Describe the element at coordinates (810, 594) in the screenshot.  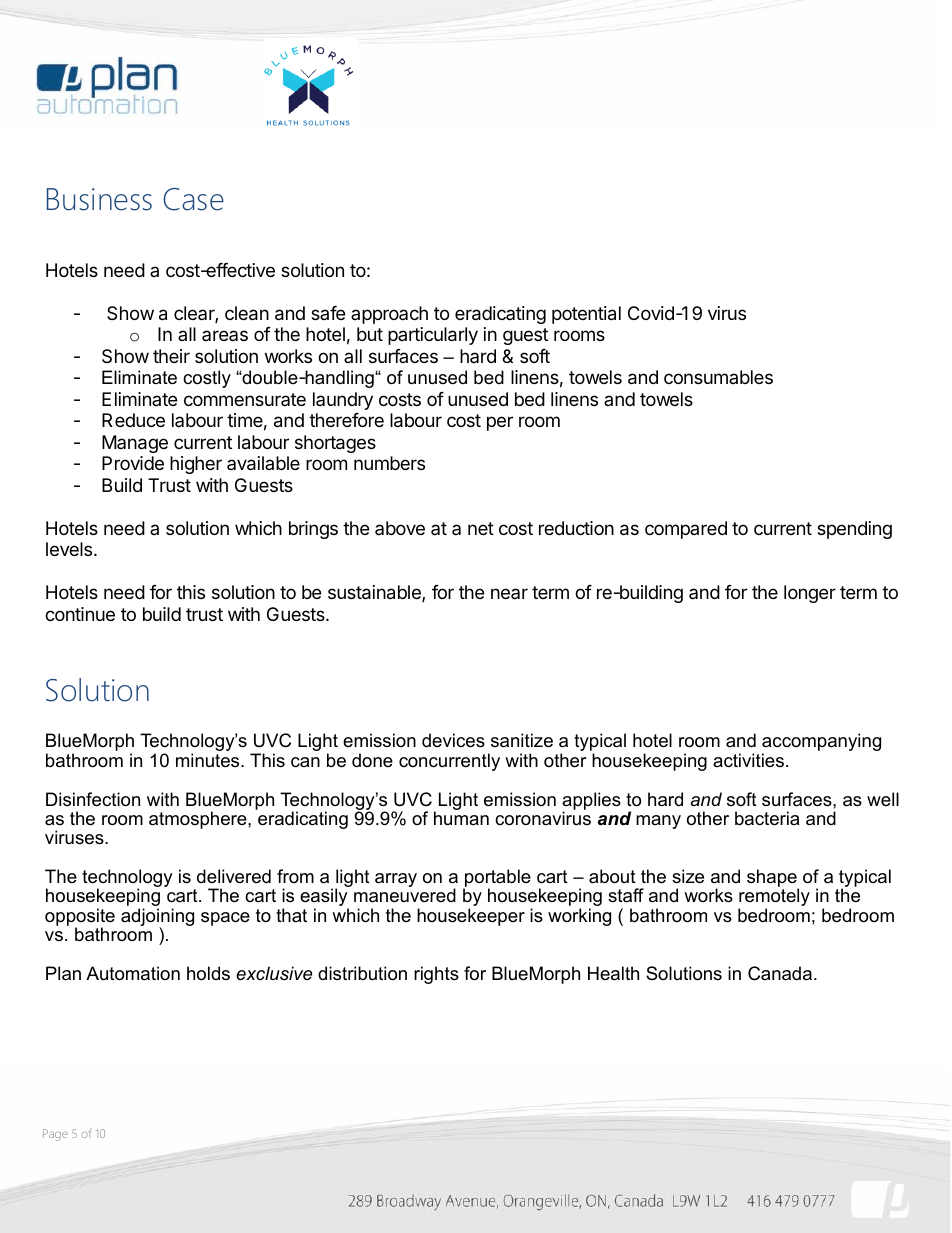
I see `longer` at that location.
